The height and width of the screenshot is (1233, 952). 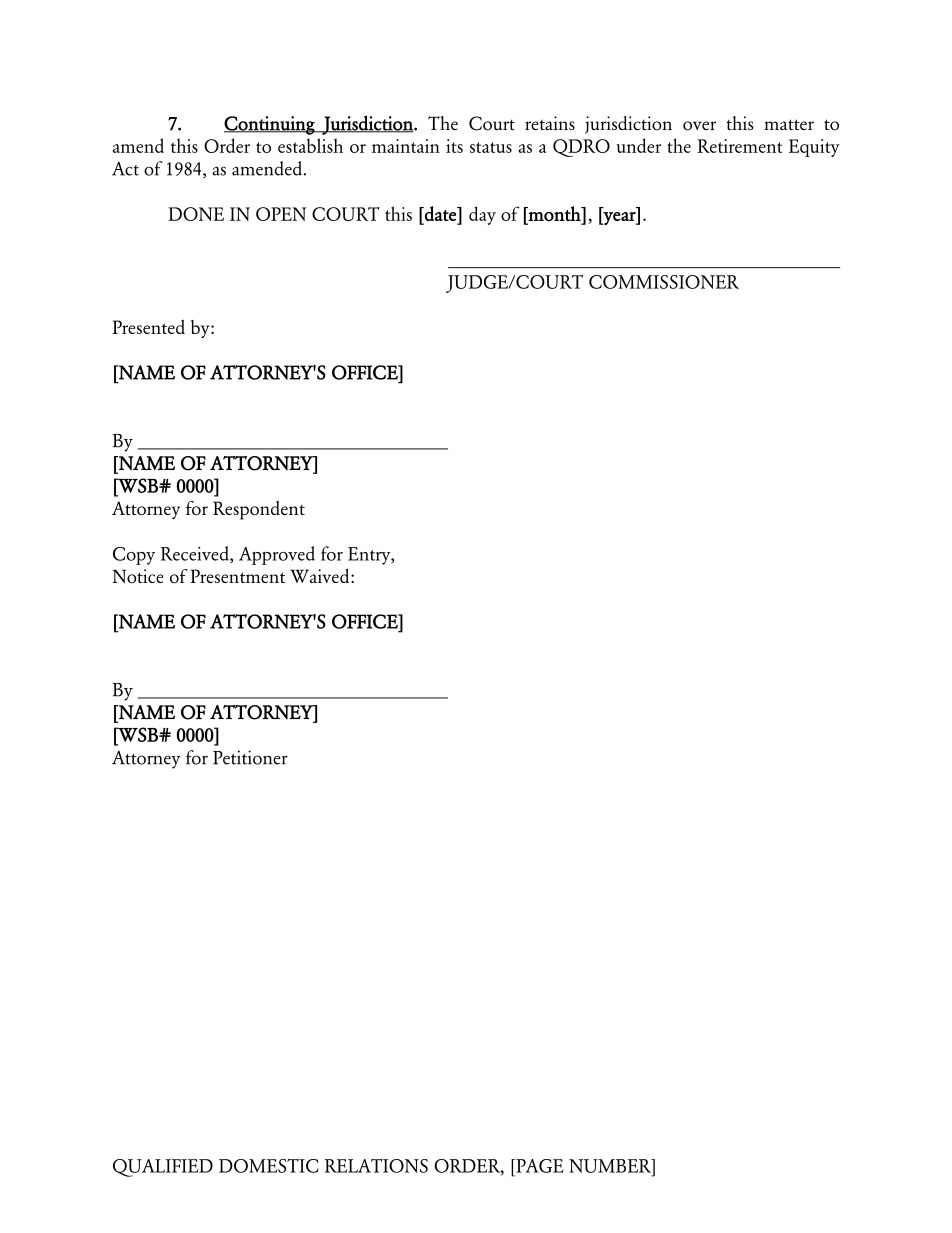 What do you see at coordinates (482, 215) in the screenshot?
I see `day` at bounding box center [482, 215].
